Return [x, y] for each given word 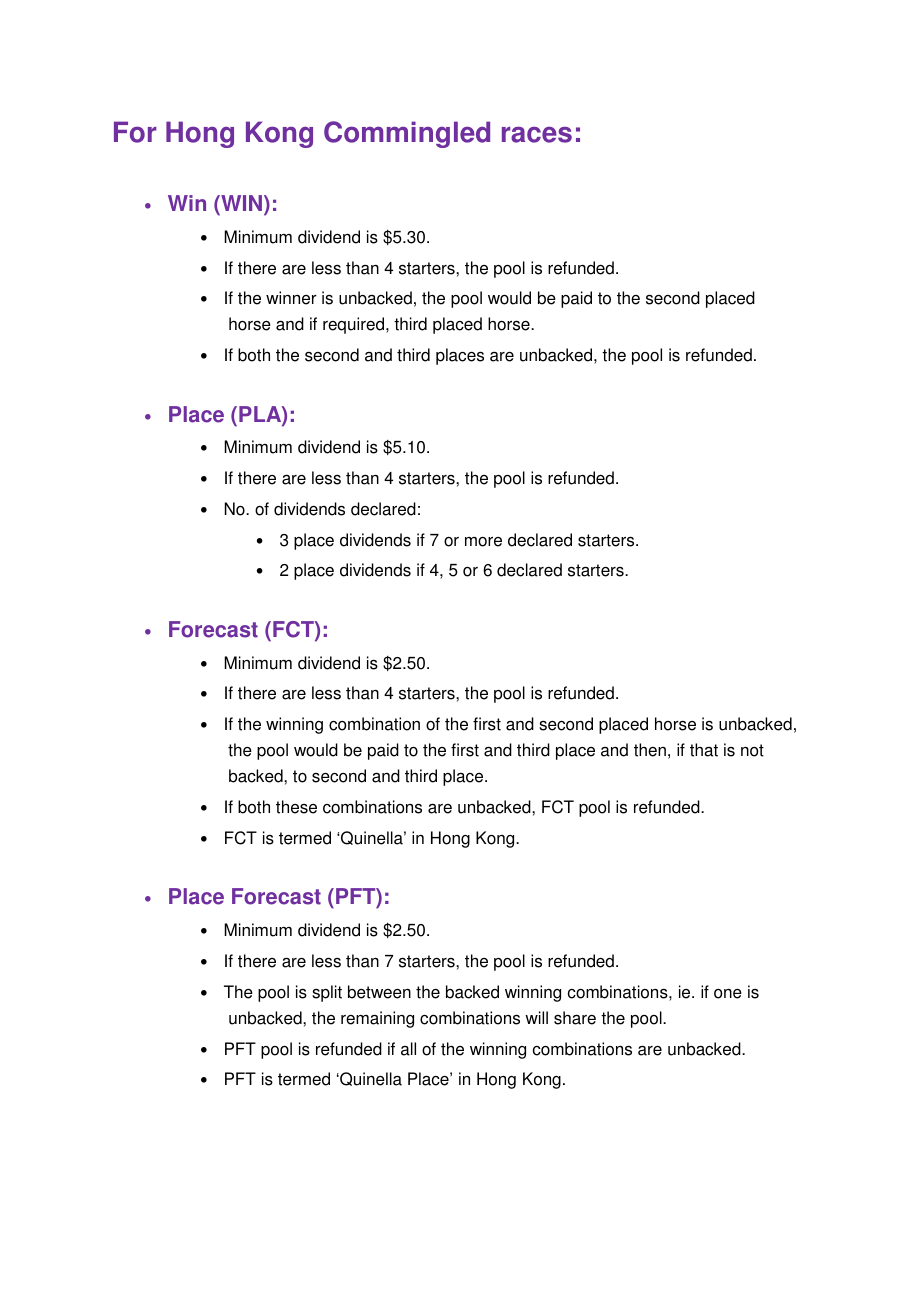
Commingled [407, 134]
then [650, 750]
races [537, 134]
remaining [377, 1019]
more [483, 542]
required [355, 325]
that [704, 750]
